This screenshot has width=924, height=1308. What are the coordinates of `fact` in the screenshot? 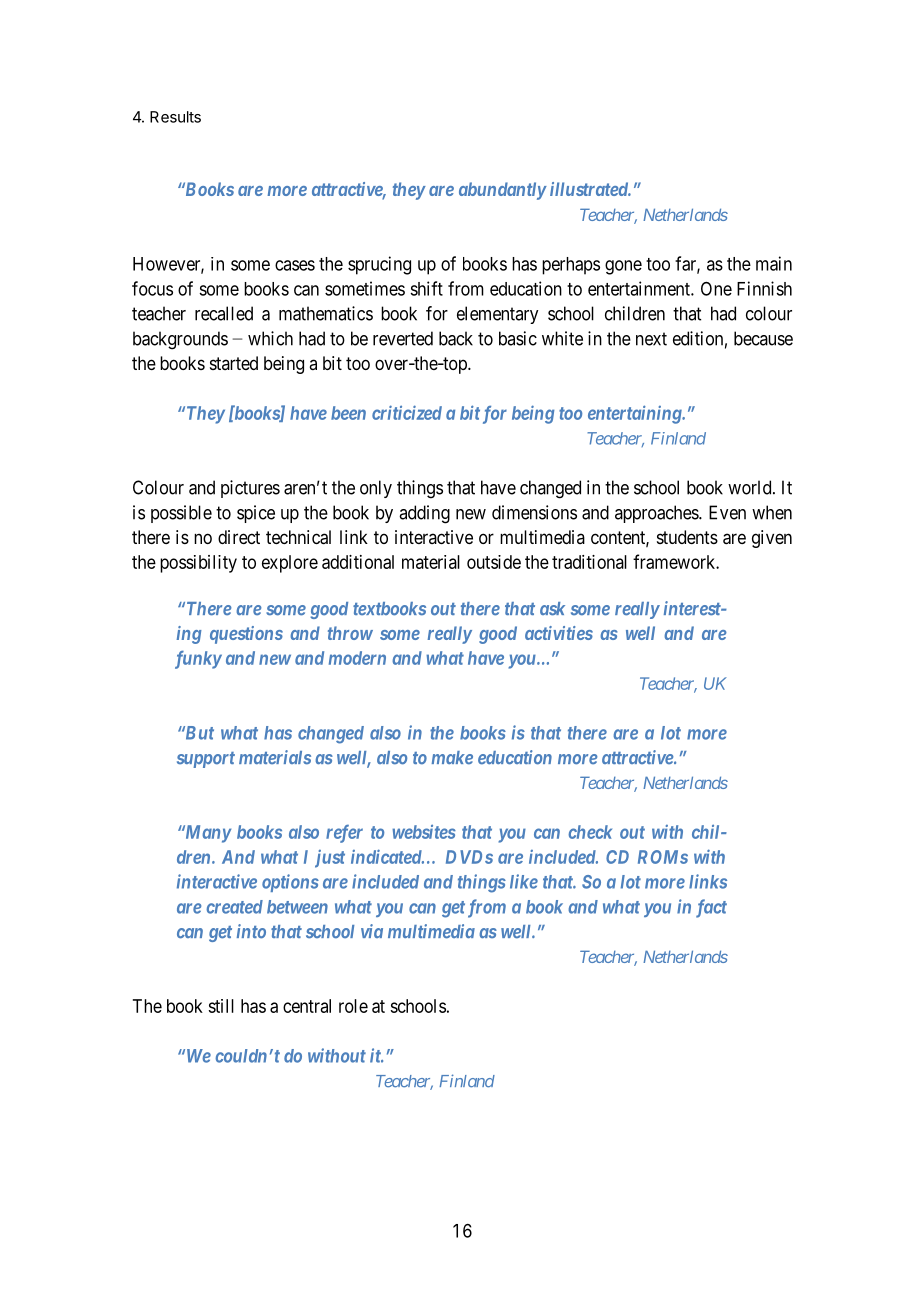 It's located at (711, 908).
